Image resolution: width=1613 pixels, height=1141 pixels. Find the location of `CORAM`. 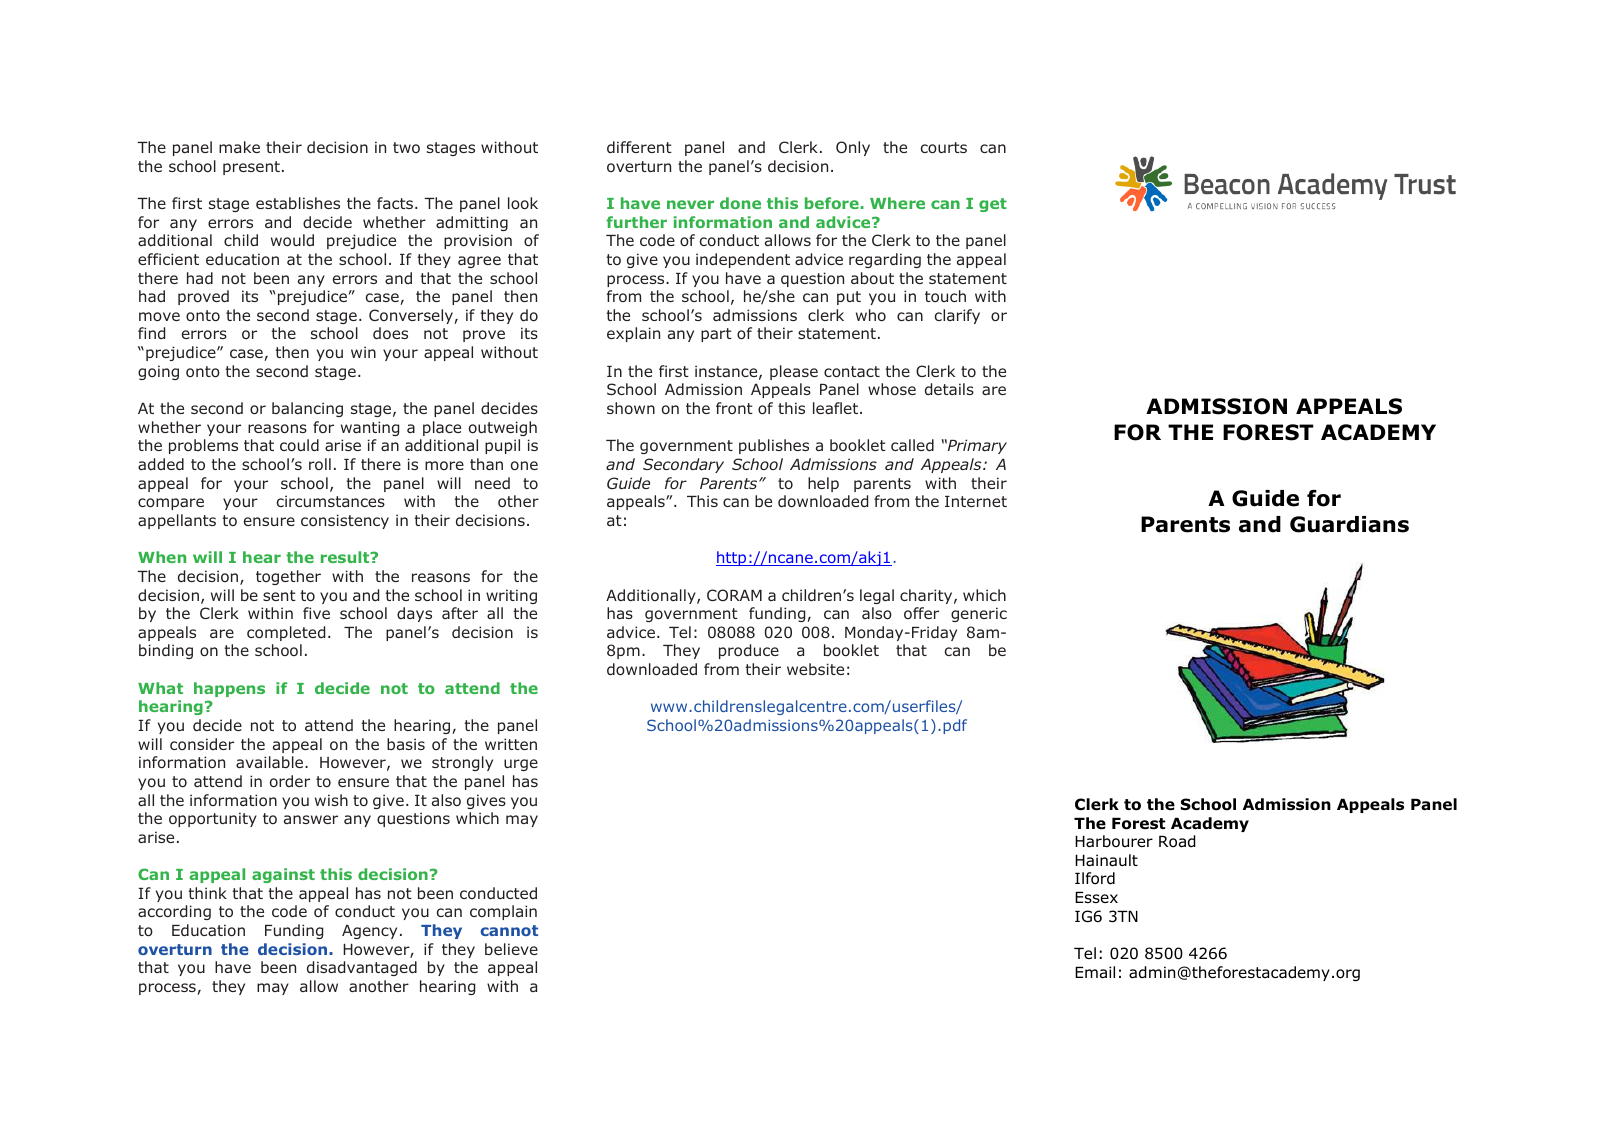

CORAM is located at coordinates (734, 595).
